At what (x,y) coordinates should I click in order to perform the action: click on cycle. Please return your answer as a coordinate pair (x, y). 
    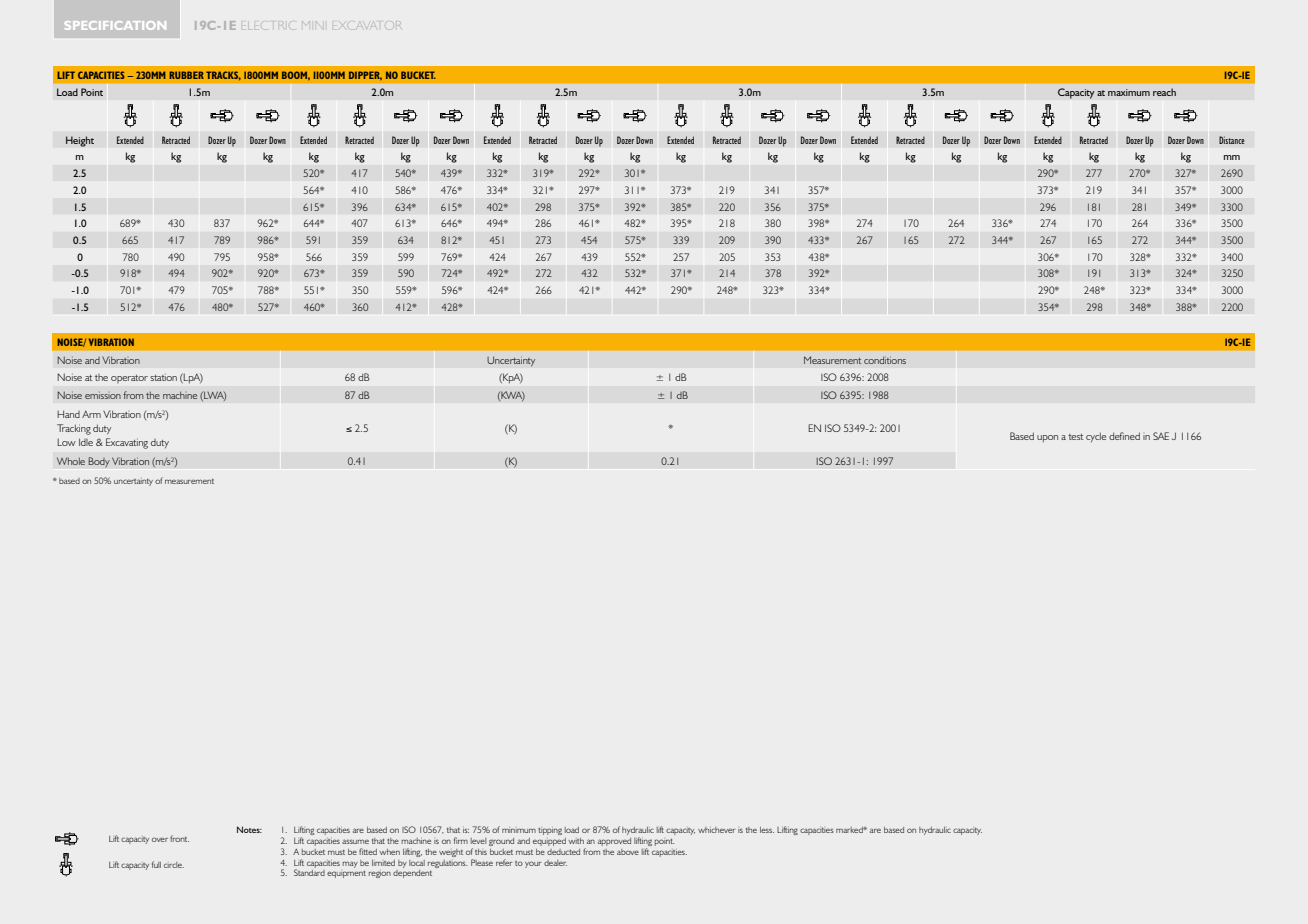
    Looking at the image, I should click on (1096, 437).
